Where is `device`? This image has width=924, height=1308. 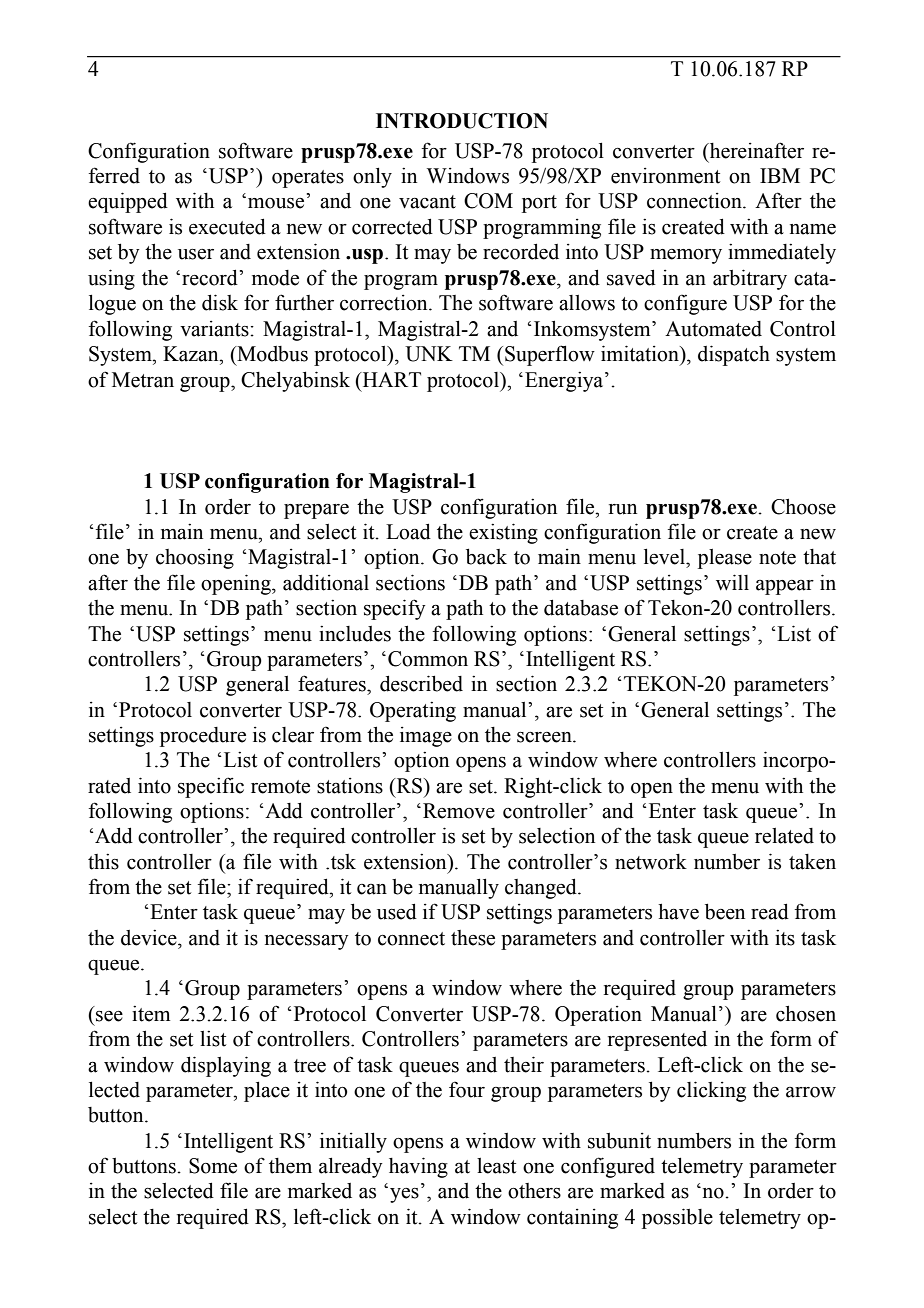
device is located at coordinates (150, 938).
